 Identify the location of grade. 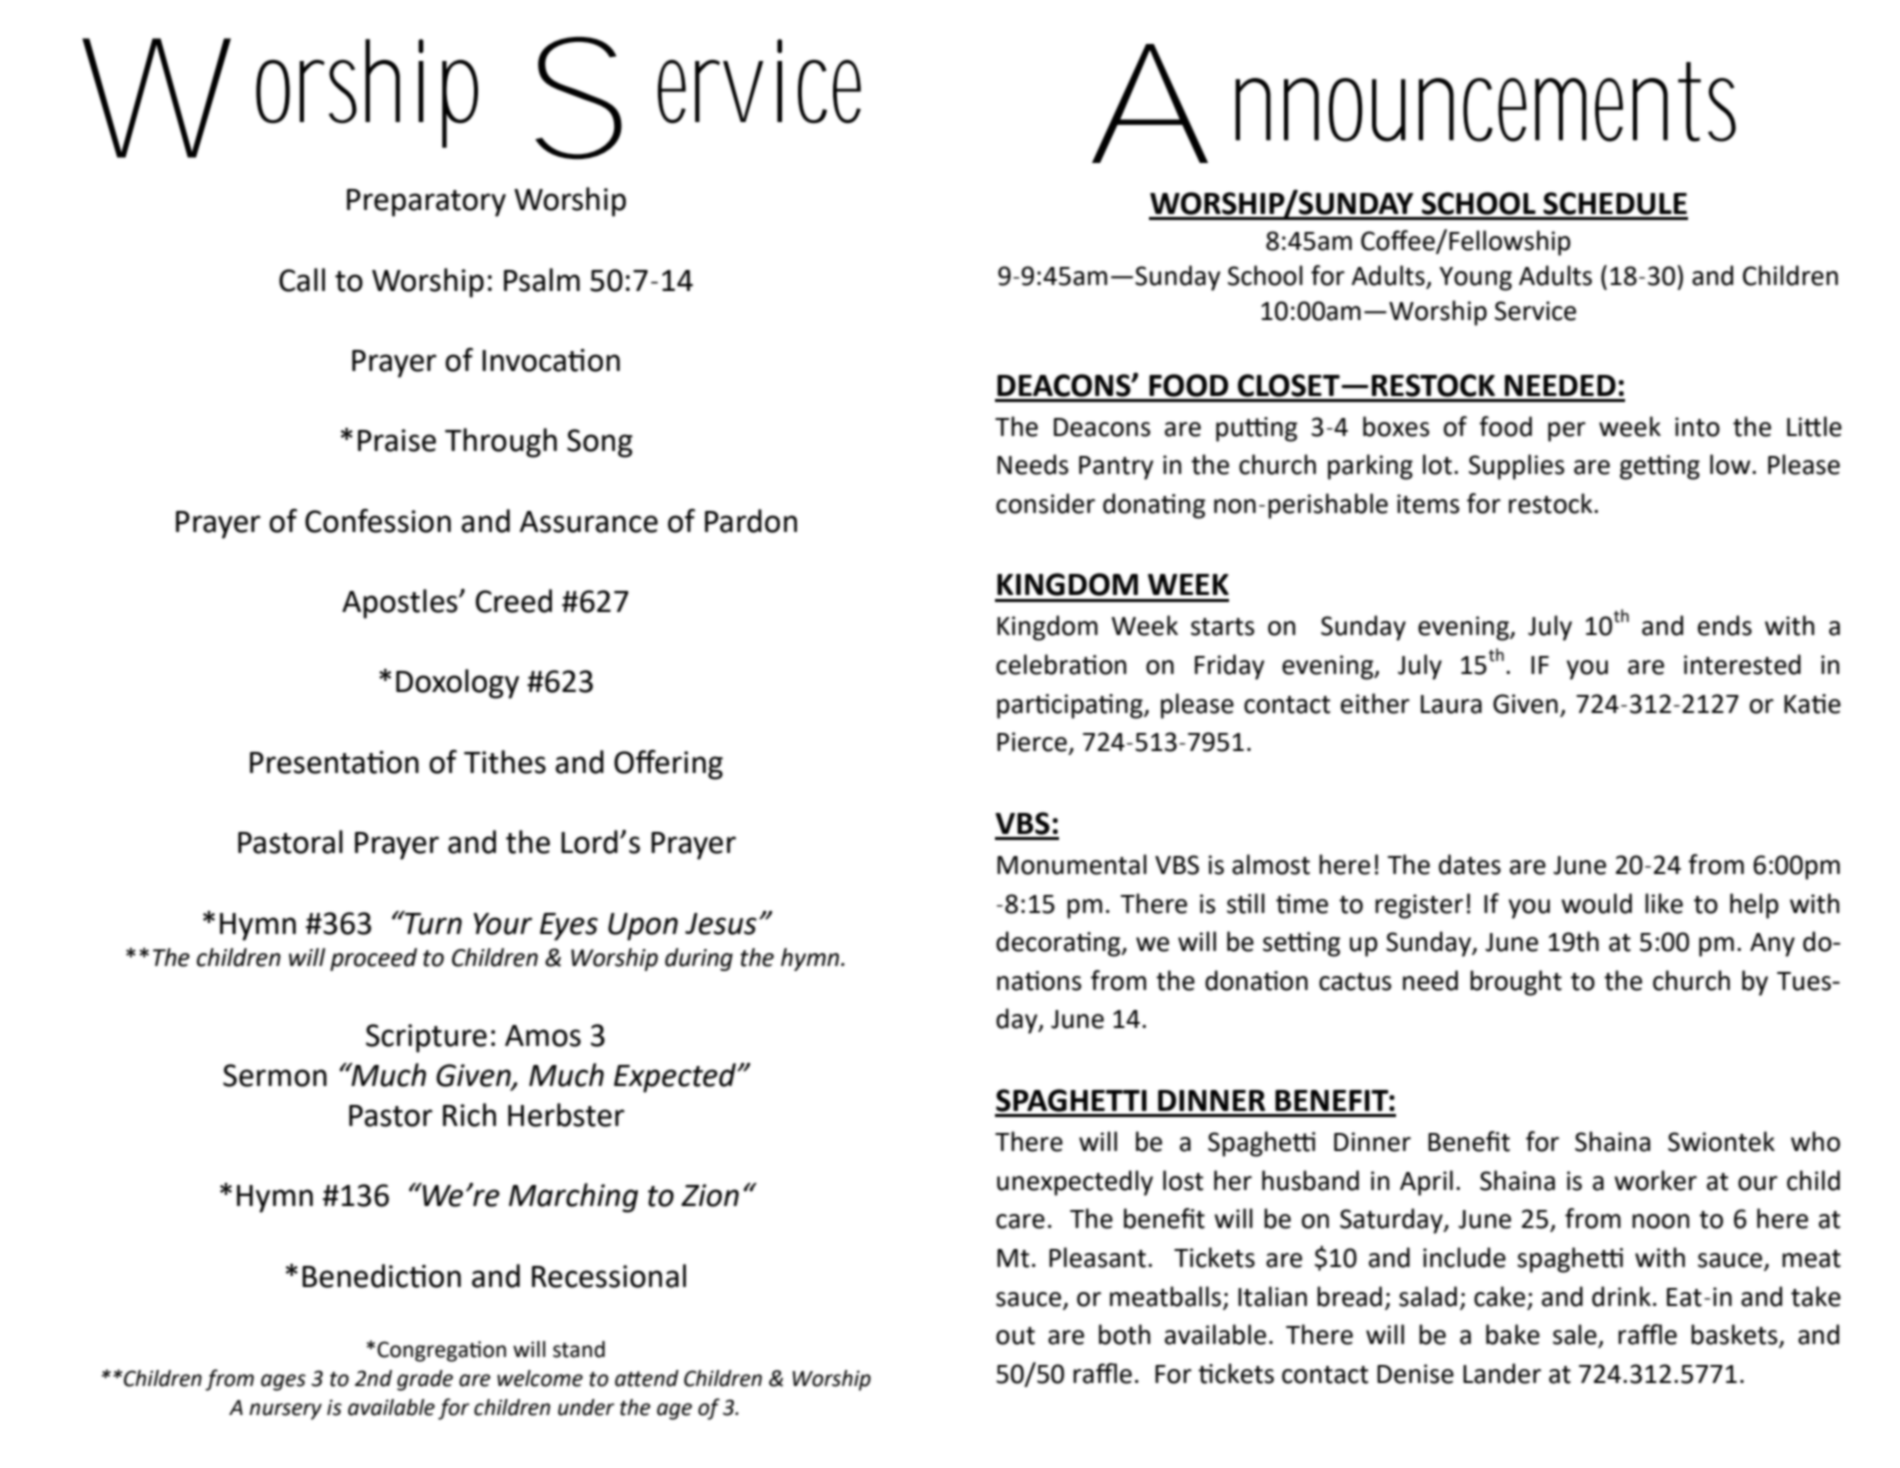
(425, 1380).
